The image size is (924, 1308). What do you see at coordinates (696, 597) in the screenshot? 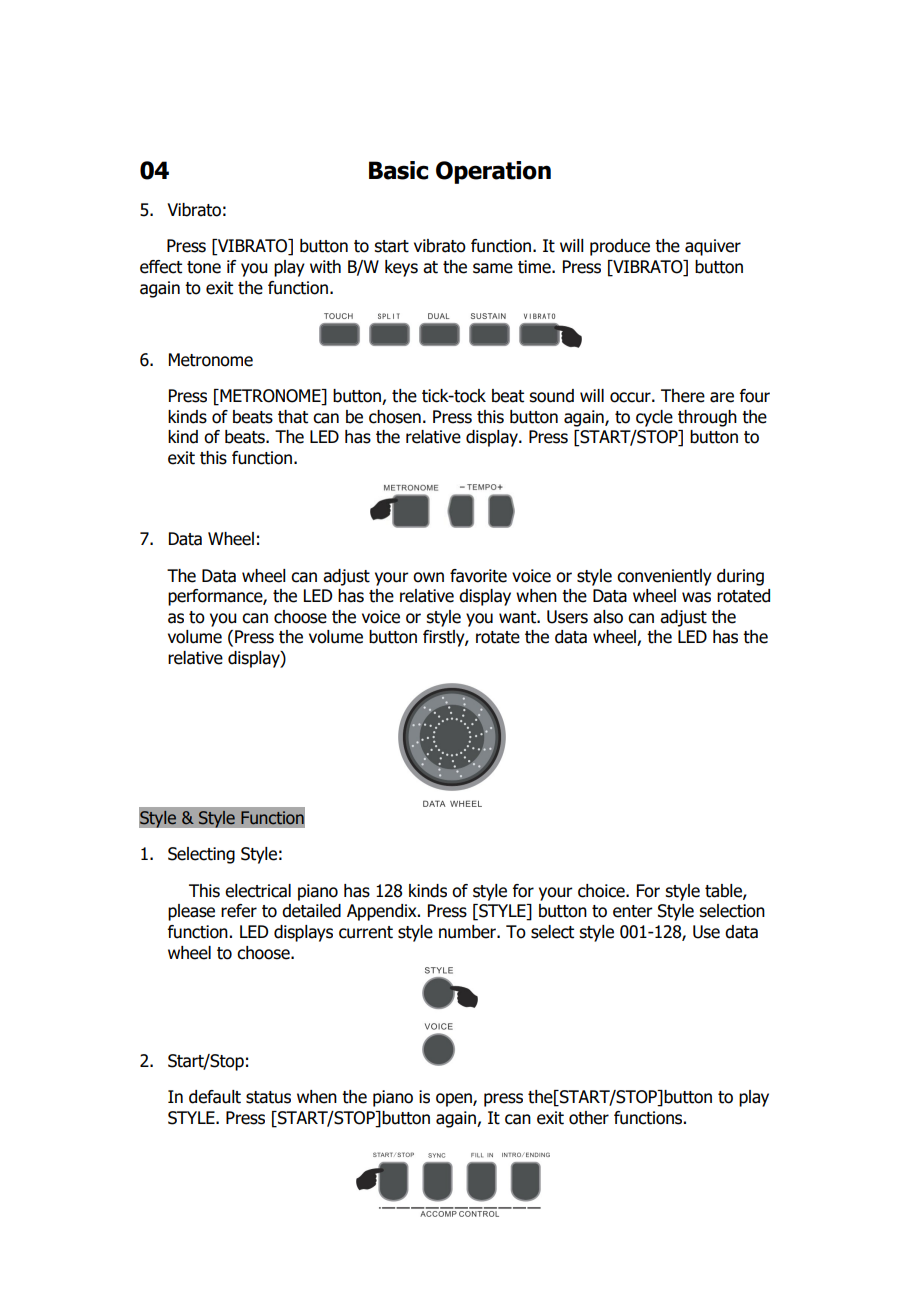
I see `was` at bounding box center [696, 597].
